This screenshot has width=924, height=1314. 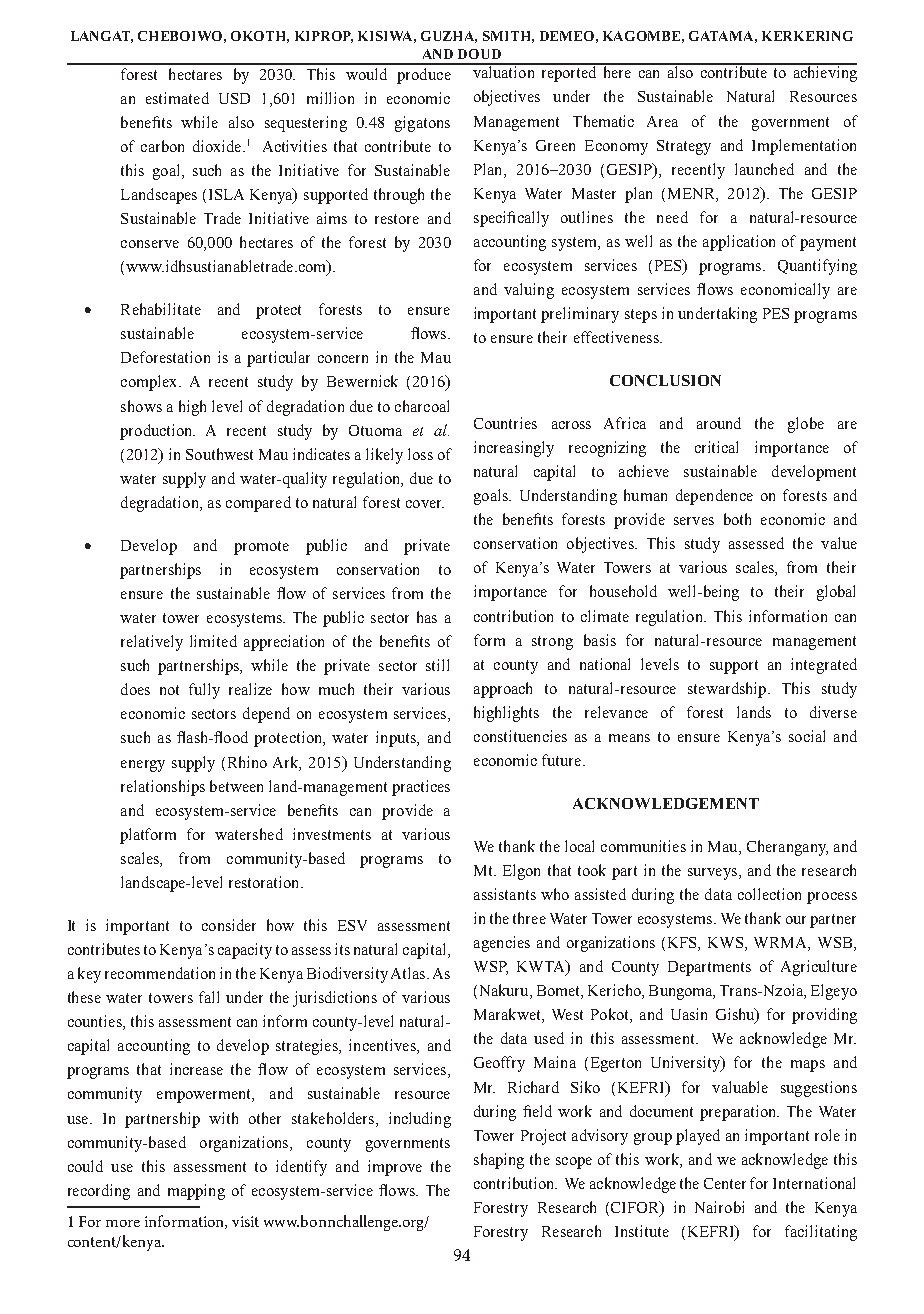 I want to click on estimated, so click(x=177, y=98).
